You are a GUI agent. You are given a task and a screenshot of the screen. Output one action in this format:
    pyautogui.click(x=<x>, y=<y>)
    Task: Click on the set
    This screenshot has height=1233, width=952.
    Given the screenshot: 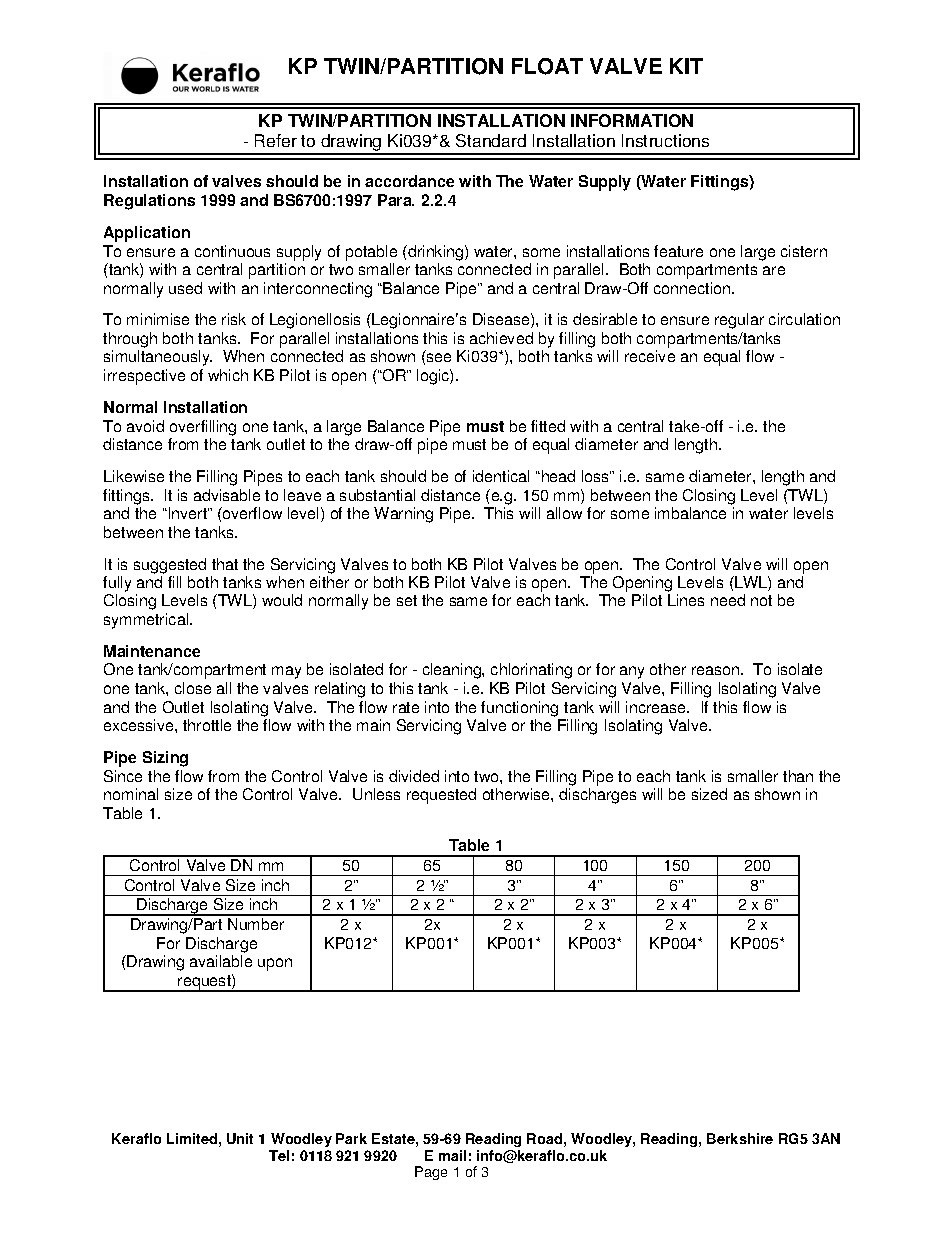 What is the action you would take?
    pyautogui.click(x=407, y=600)
